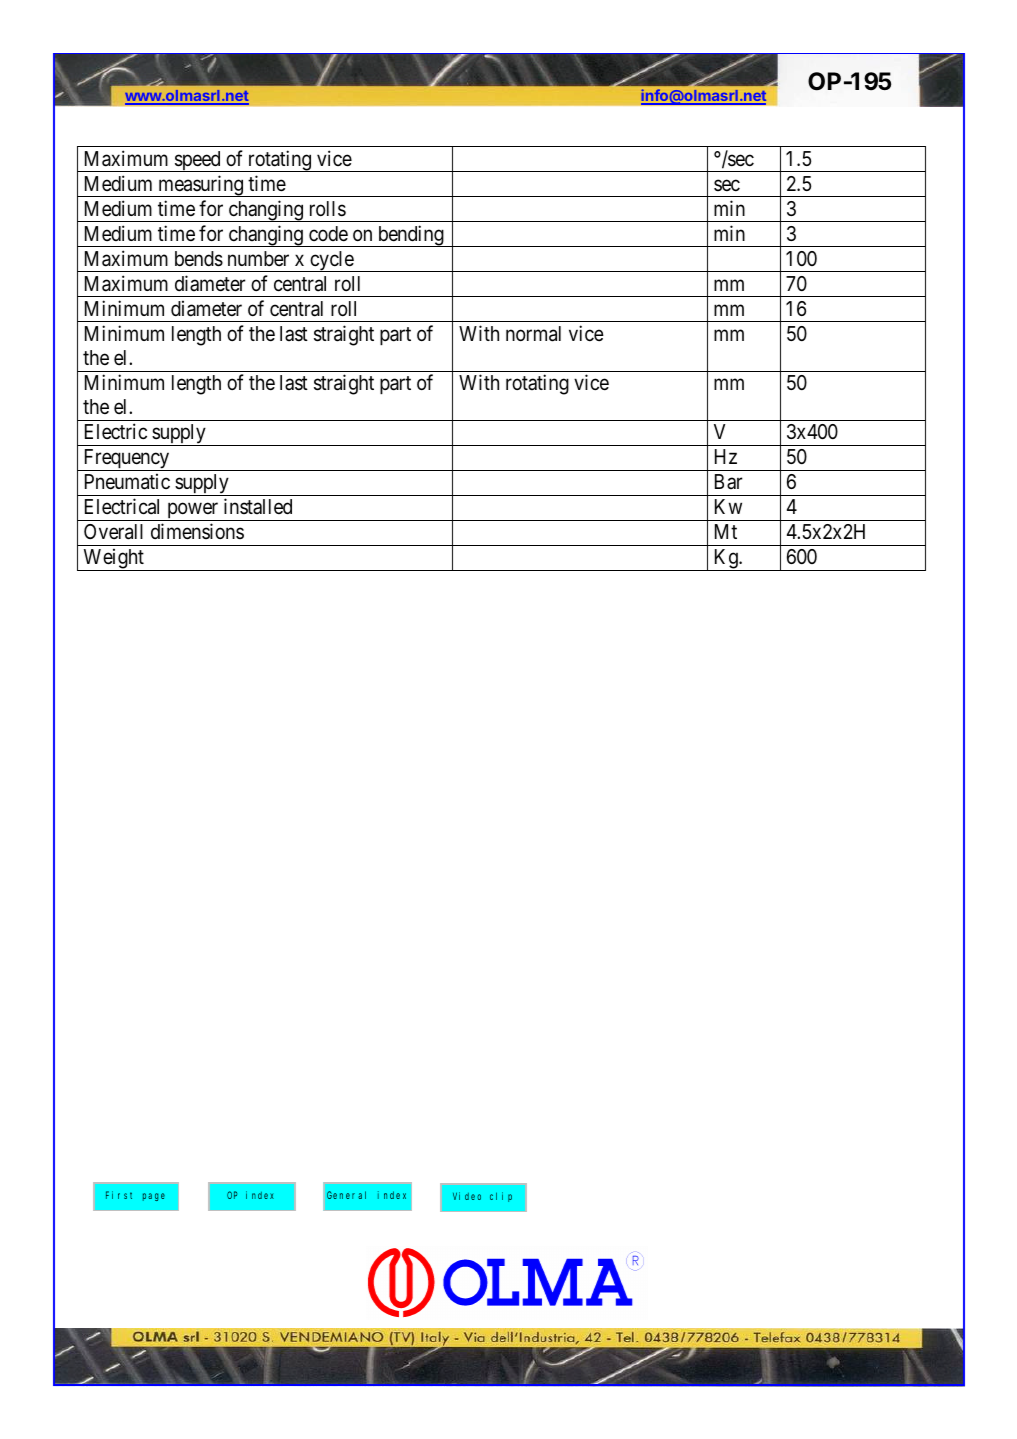  I want to click on code, so click(328, 234).
